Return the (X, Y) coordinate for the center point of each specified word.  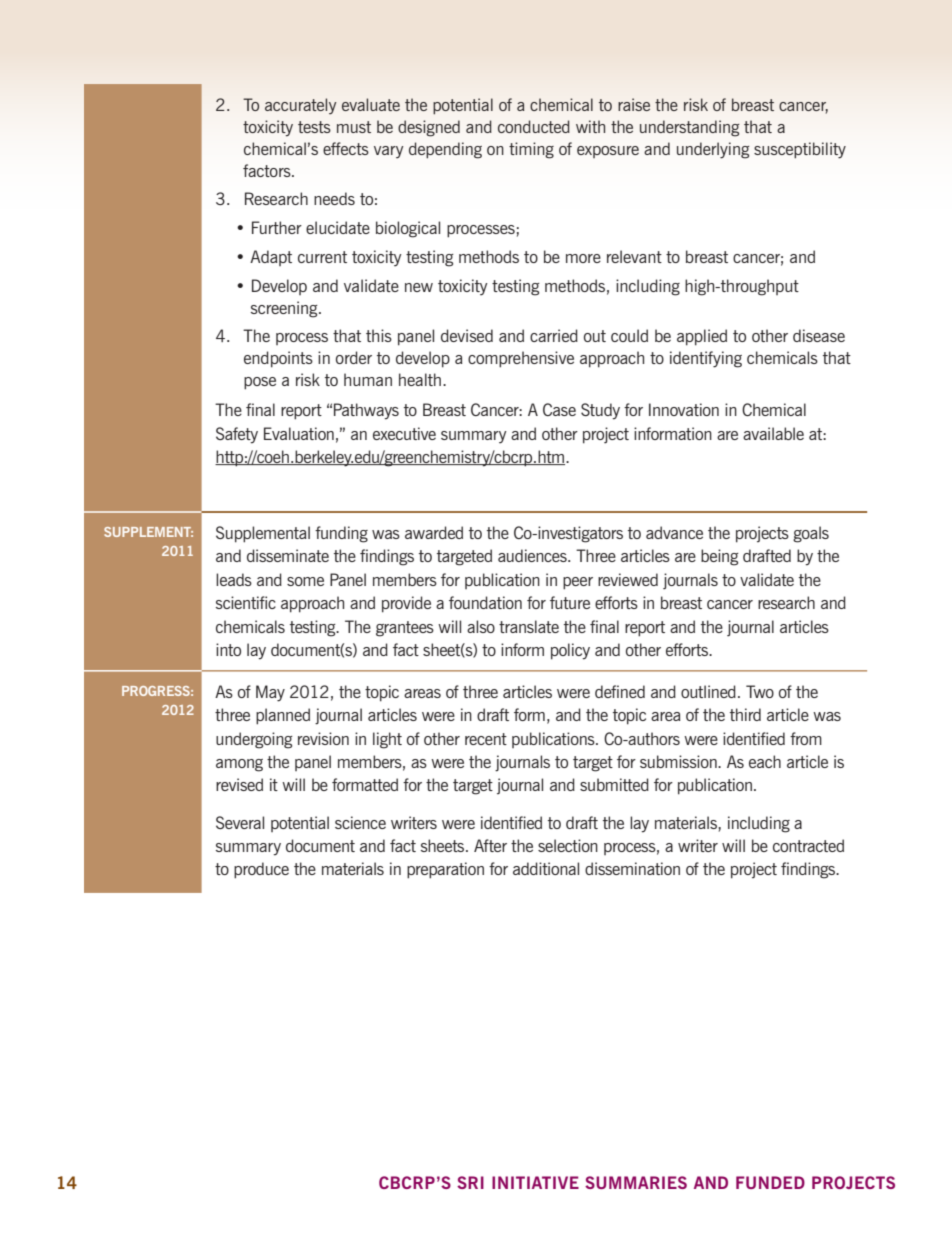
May (270, 693)
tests (314, 127)
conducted (534, 126)
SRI (470, 1182)
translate (529, 626)
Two (760, 691)
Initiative (535, 1182)
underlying (713, 150)
